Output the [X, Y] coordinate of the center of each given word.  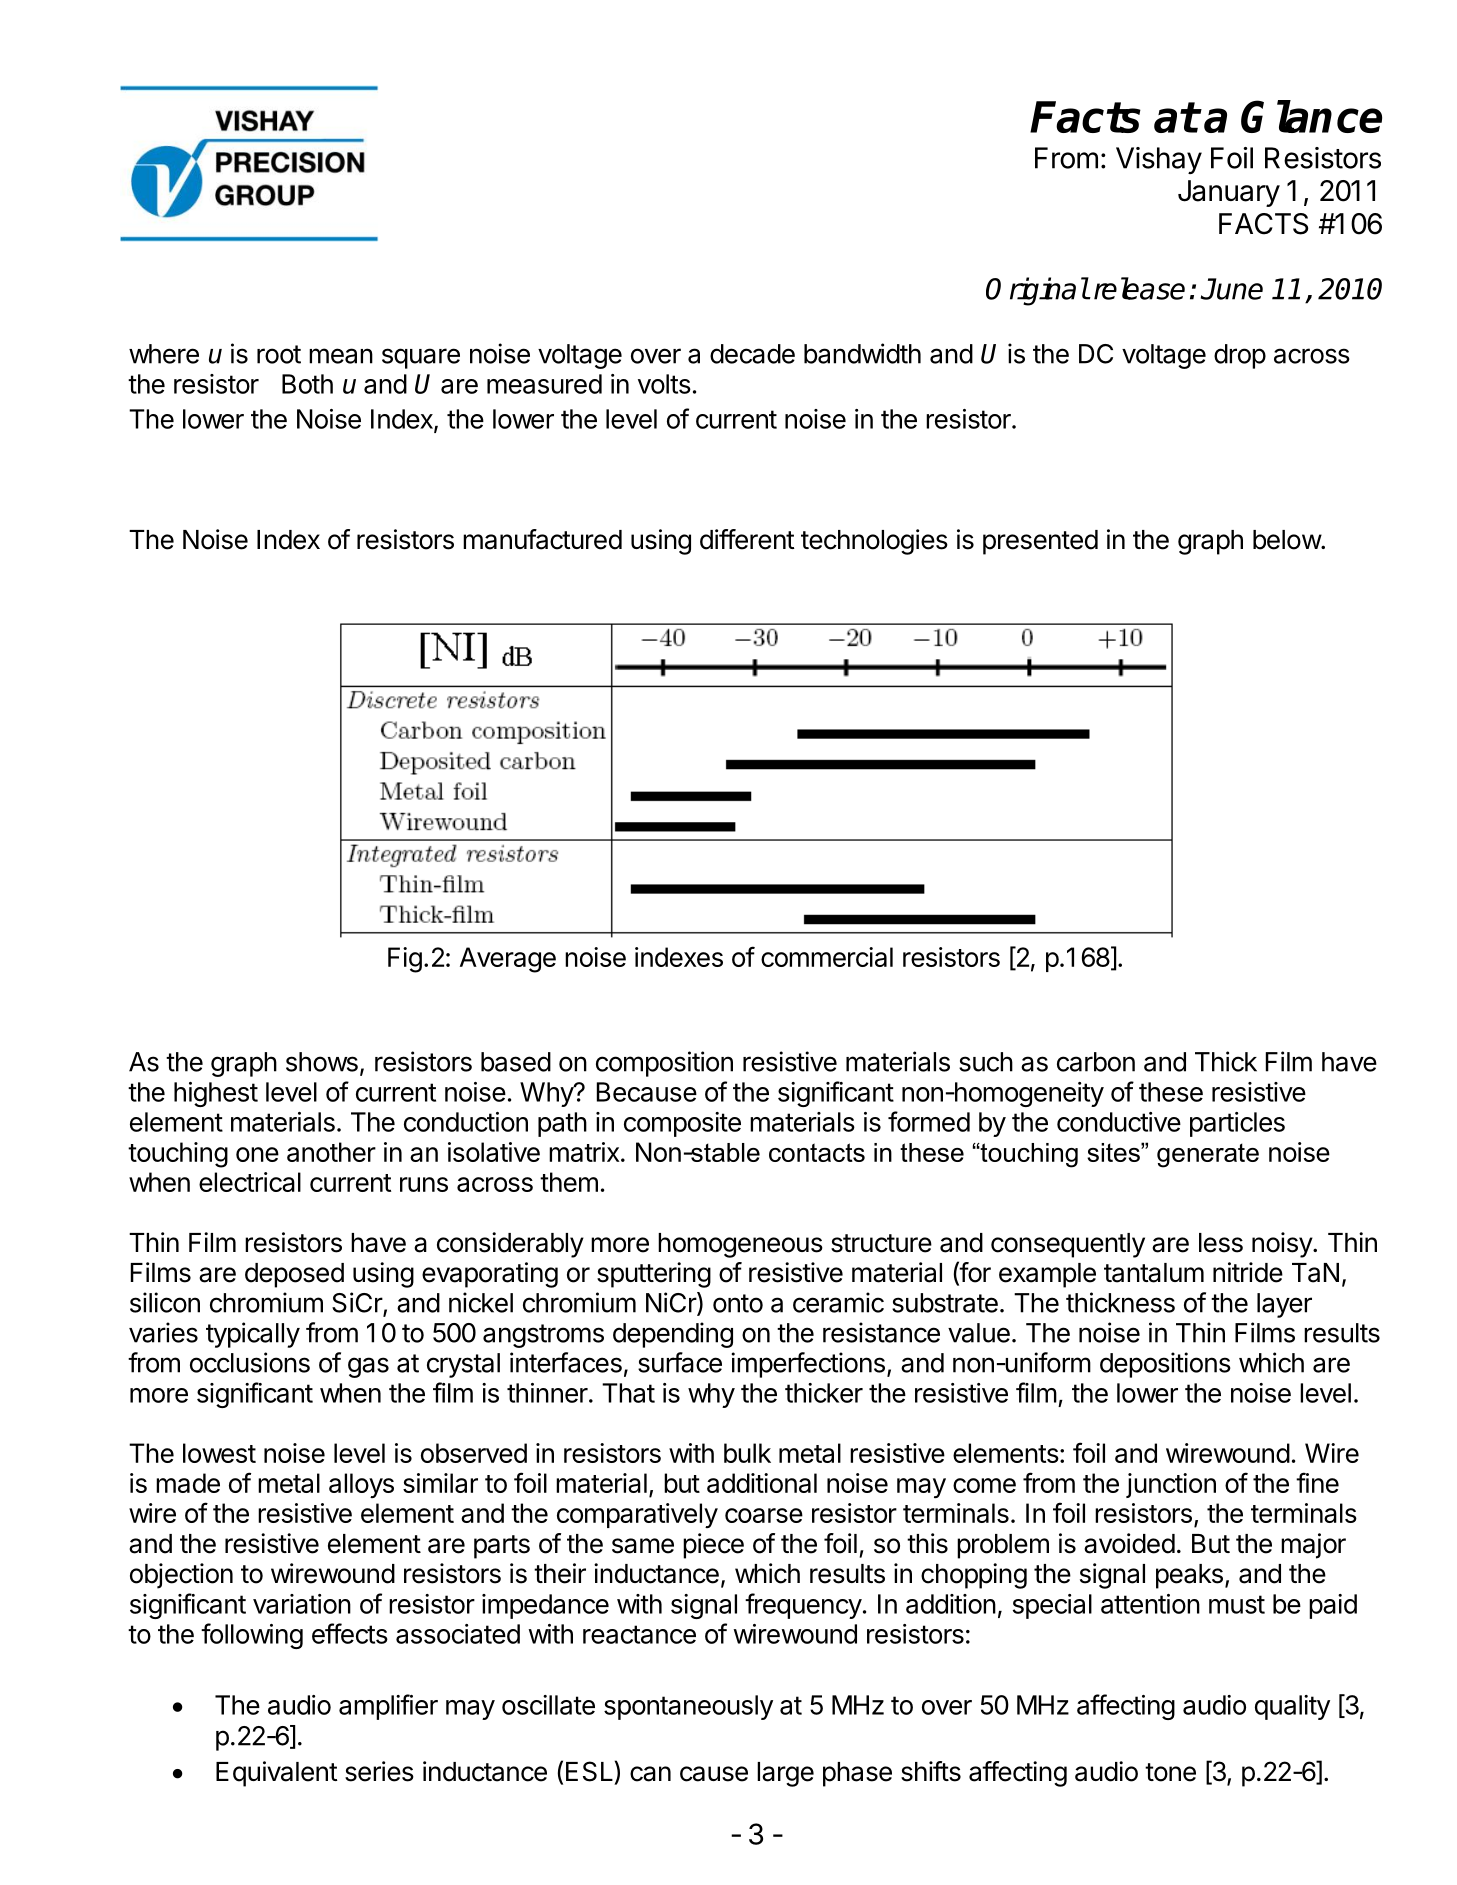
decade [752, 354]
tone [1170, 1772]
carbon [1096, 1062]
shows [322, 1062]
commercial [827, 957]
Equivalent [277, 1774]
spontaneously [688, 1707]
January [1229, 193]
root [279, 354]
